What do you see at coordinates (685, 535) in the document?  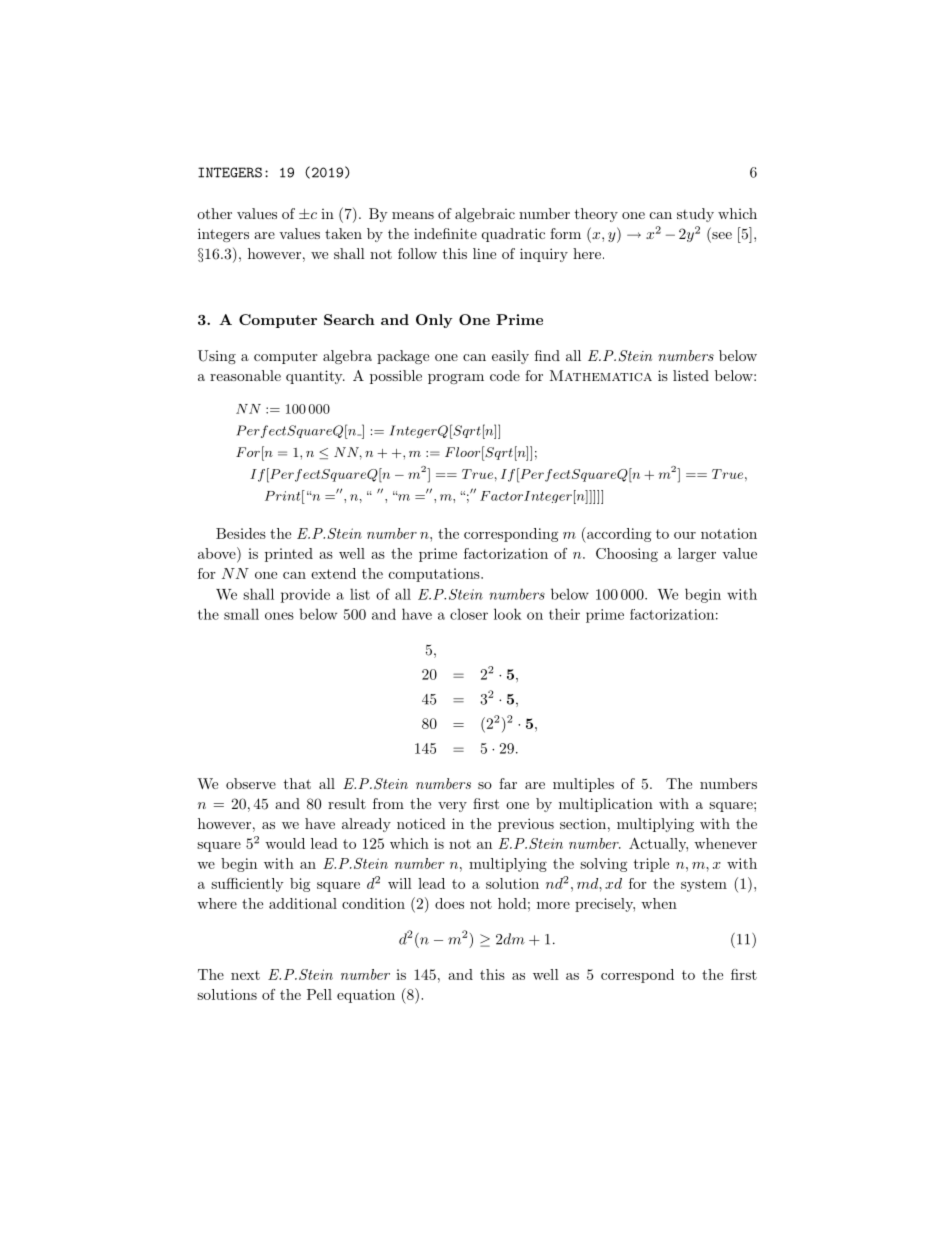 I see `our` at bounding box center [685, 535].
